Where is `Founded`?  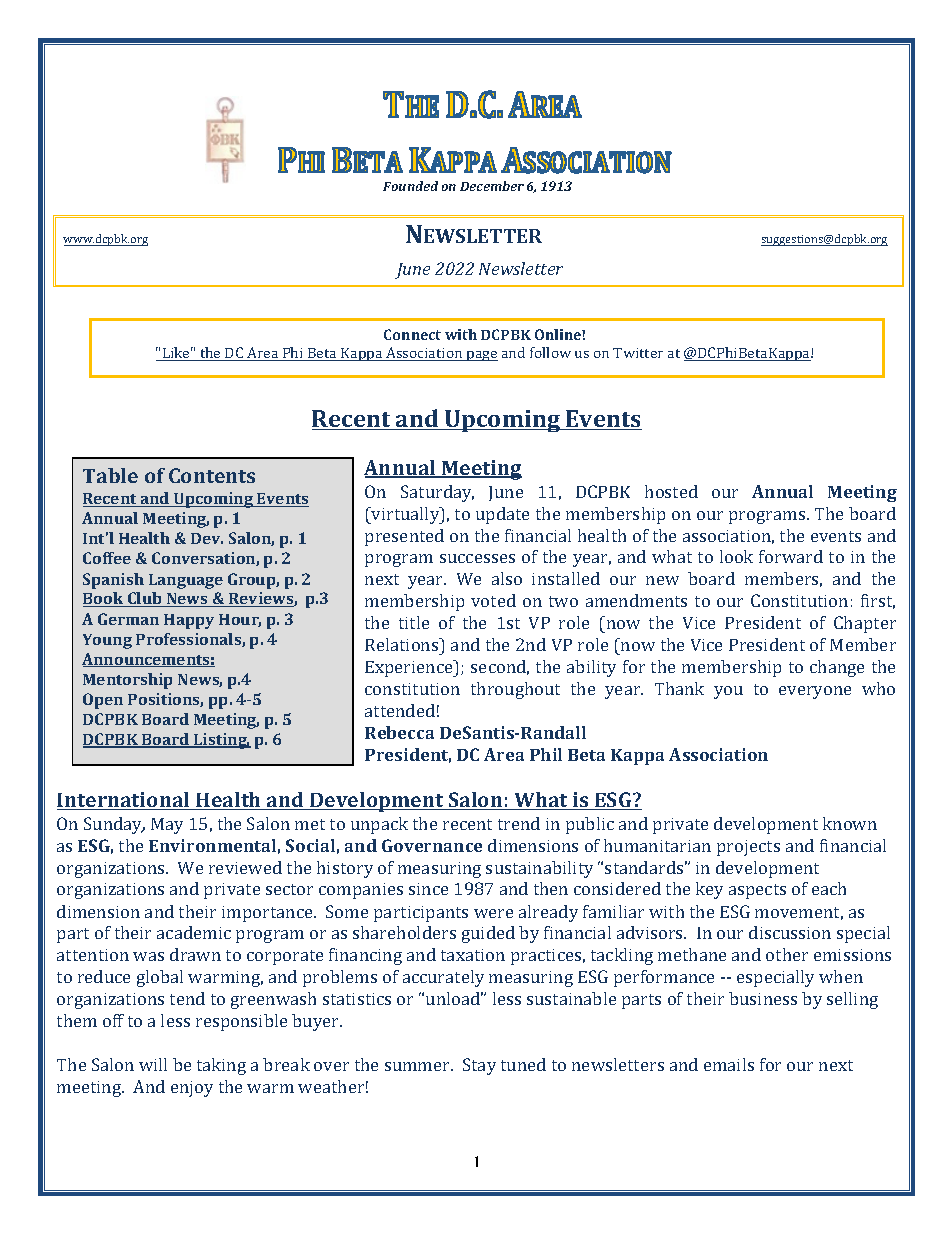 Founded is located at coordinates (410, 186).
